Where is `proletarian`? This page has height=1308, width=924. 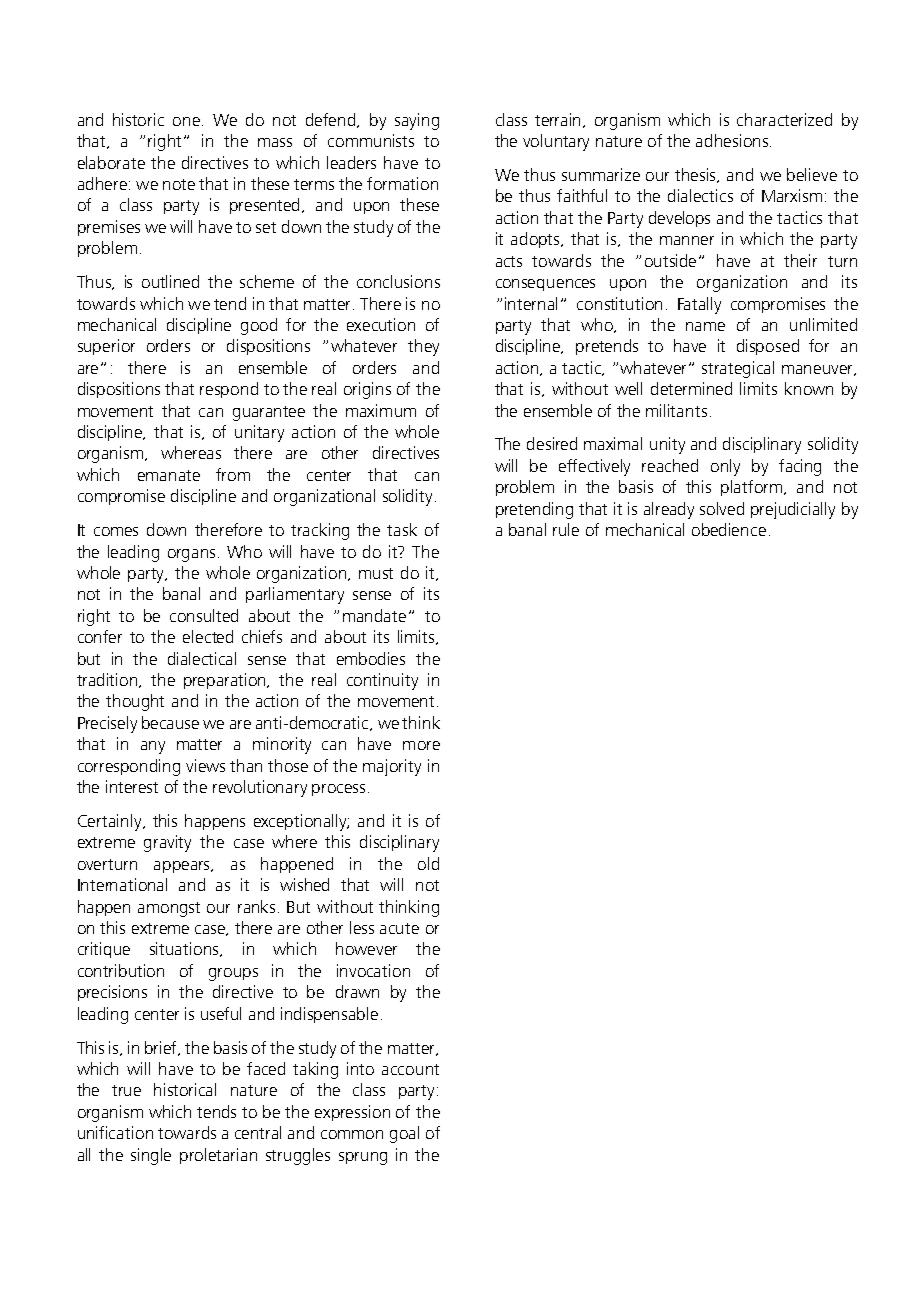 proletarian is located at coordinates (218, 1156).
